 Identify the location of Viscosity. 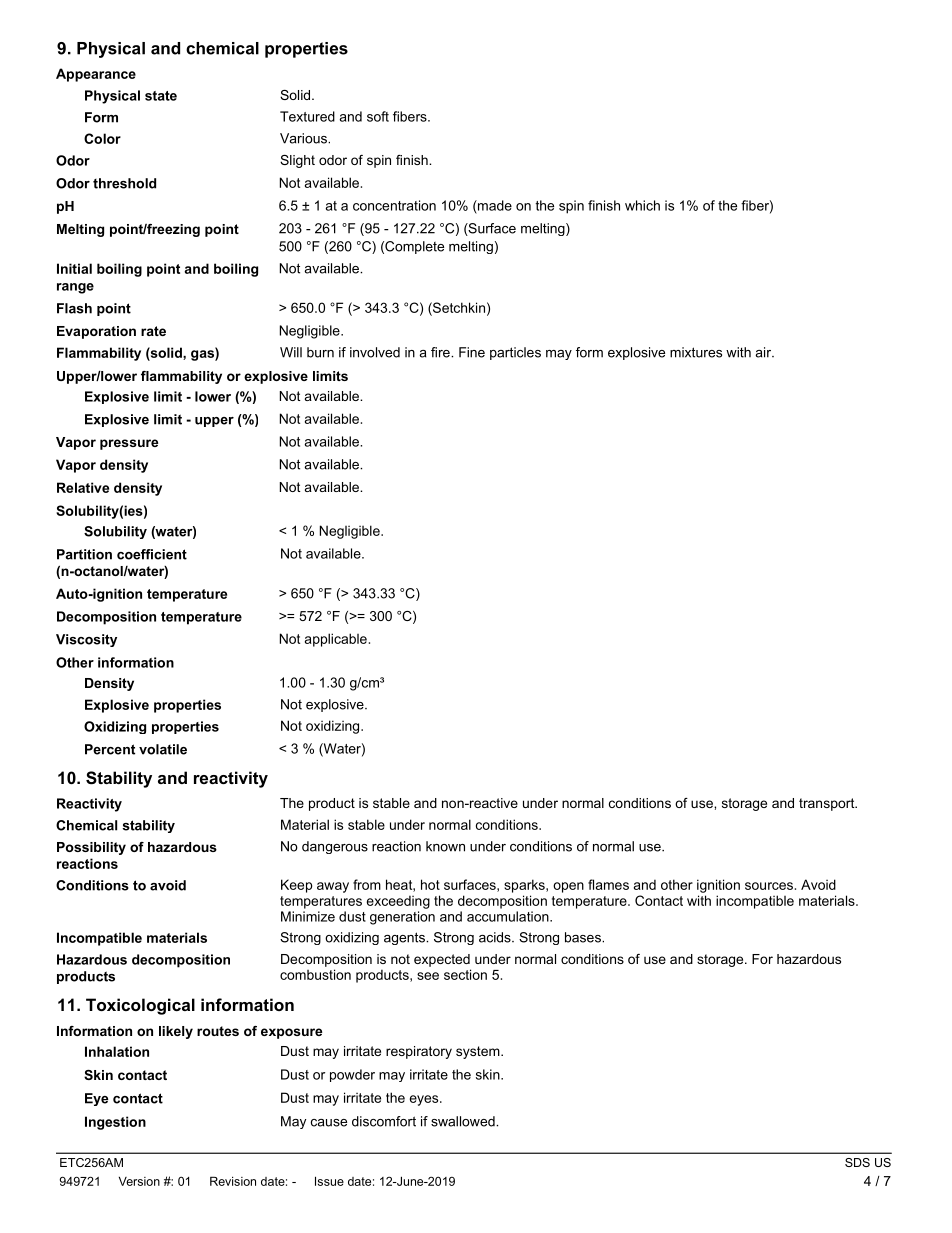
(86, 640).
